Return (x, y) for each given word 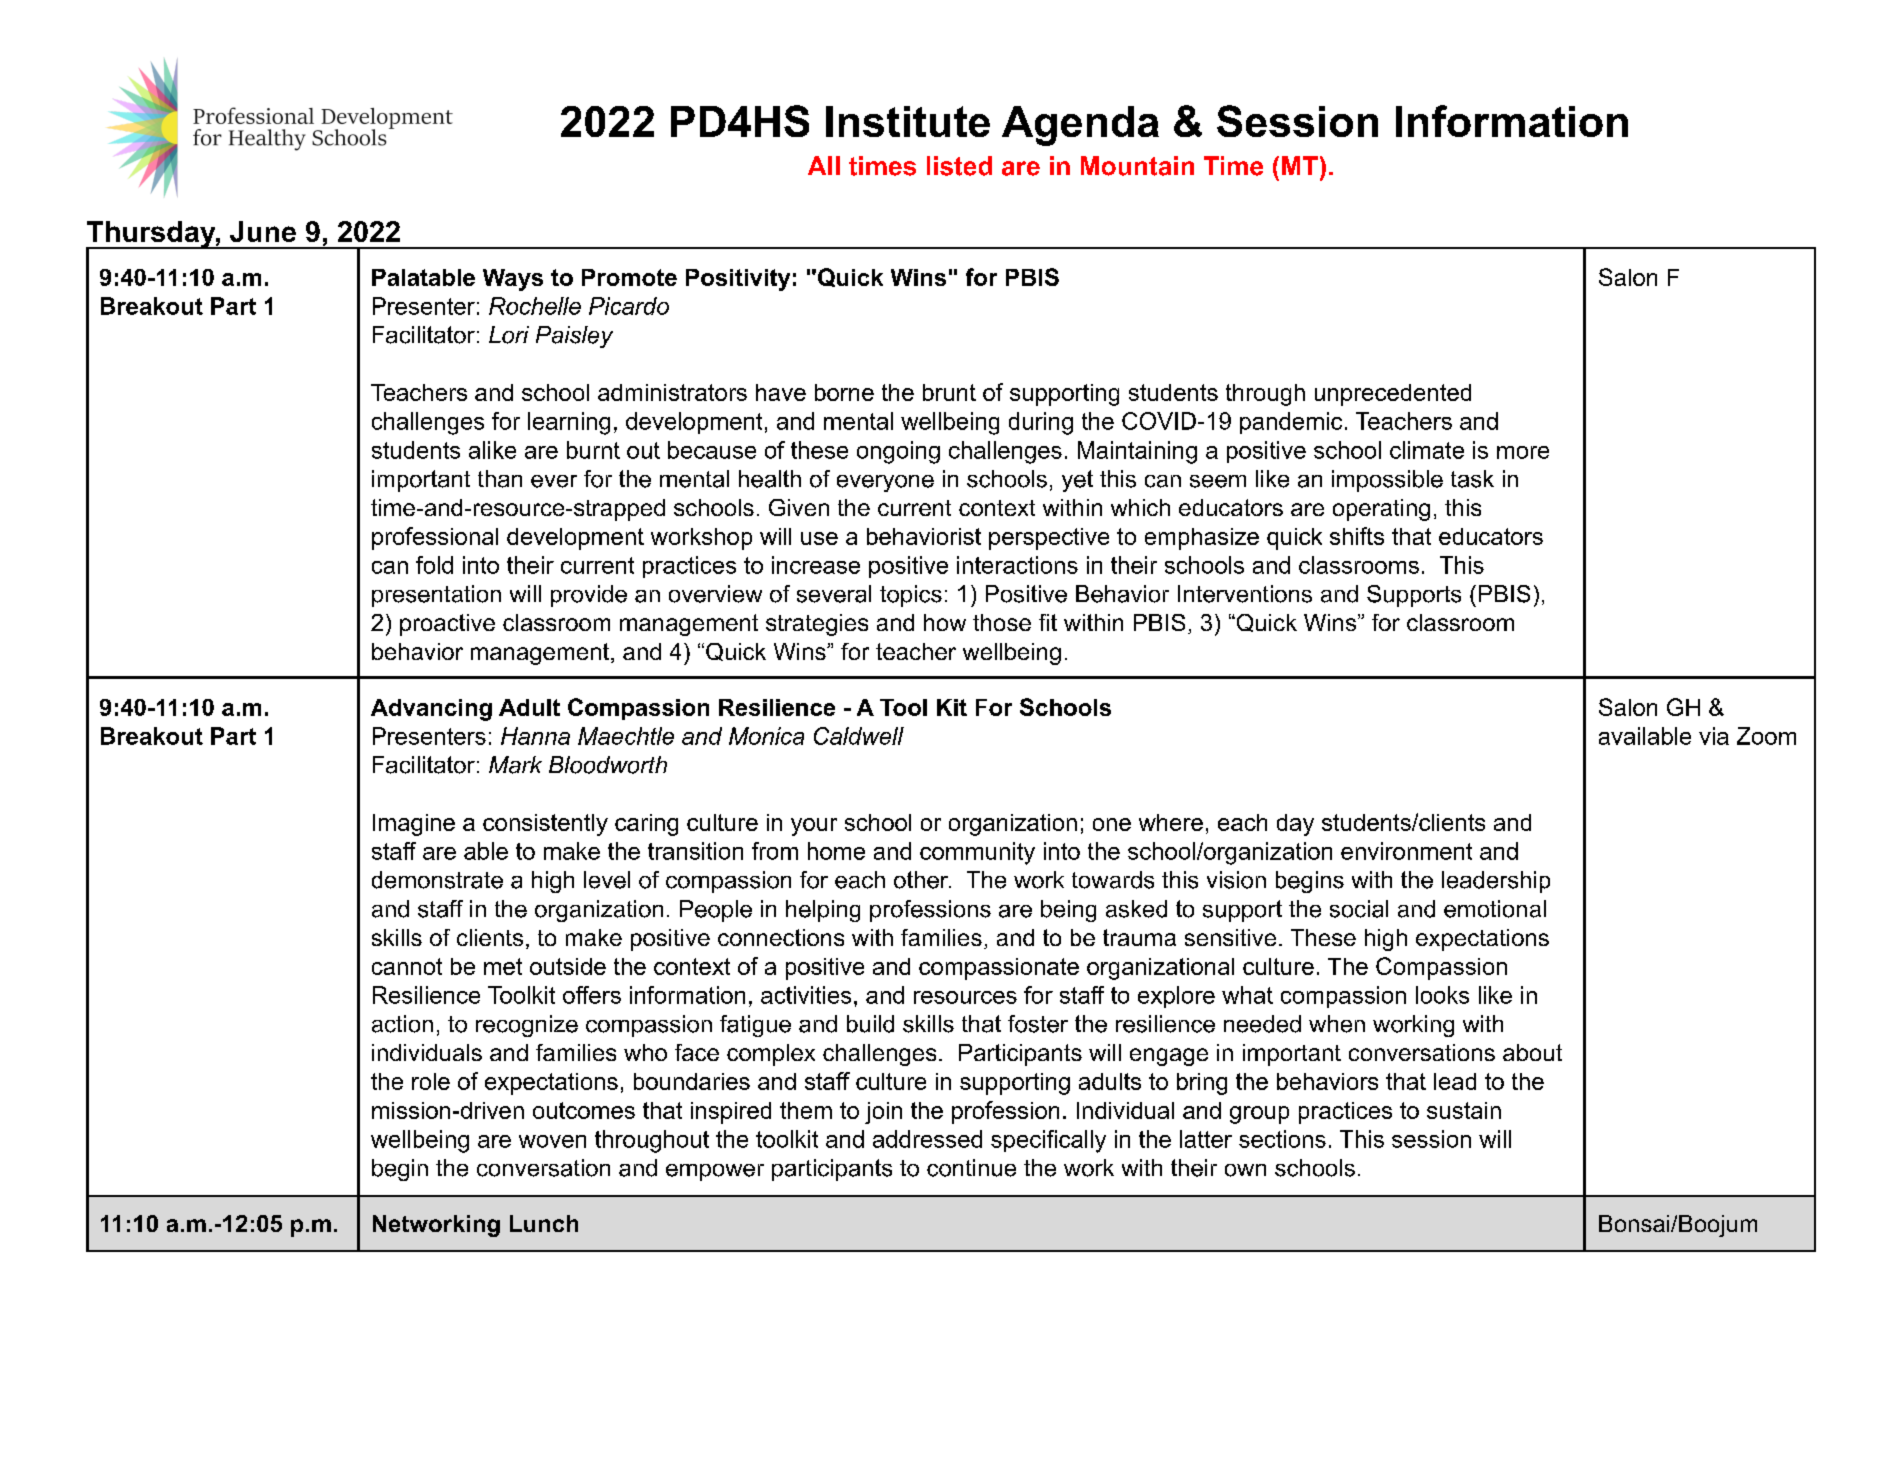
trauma (1139, 937)
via (1714, 736)
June (263, 231)
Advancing (431, 710)
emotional (1495, 909)
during (1041, 423)
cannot (407, 966)
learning (569, 423)
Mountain (1137, 166)
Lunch (544, 1223)
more (1523, 452)
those (1002, 622)
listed (959, 166)
